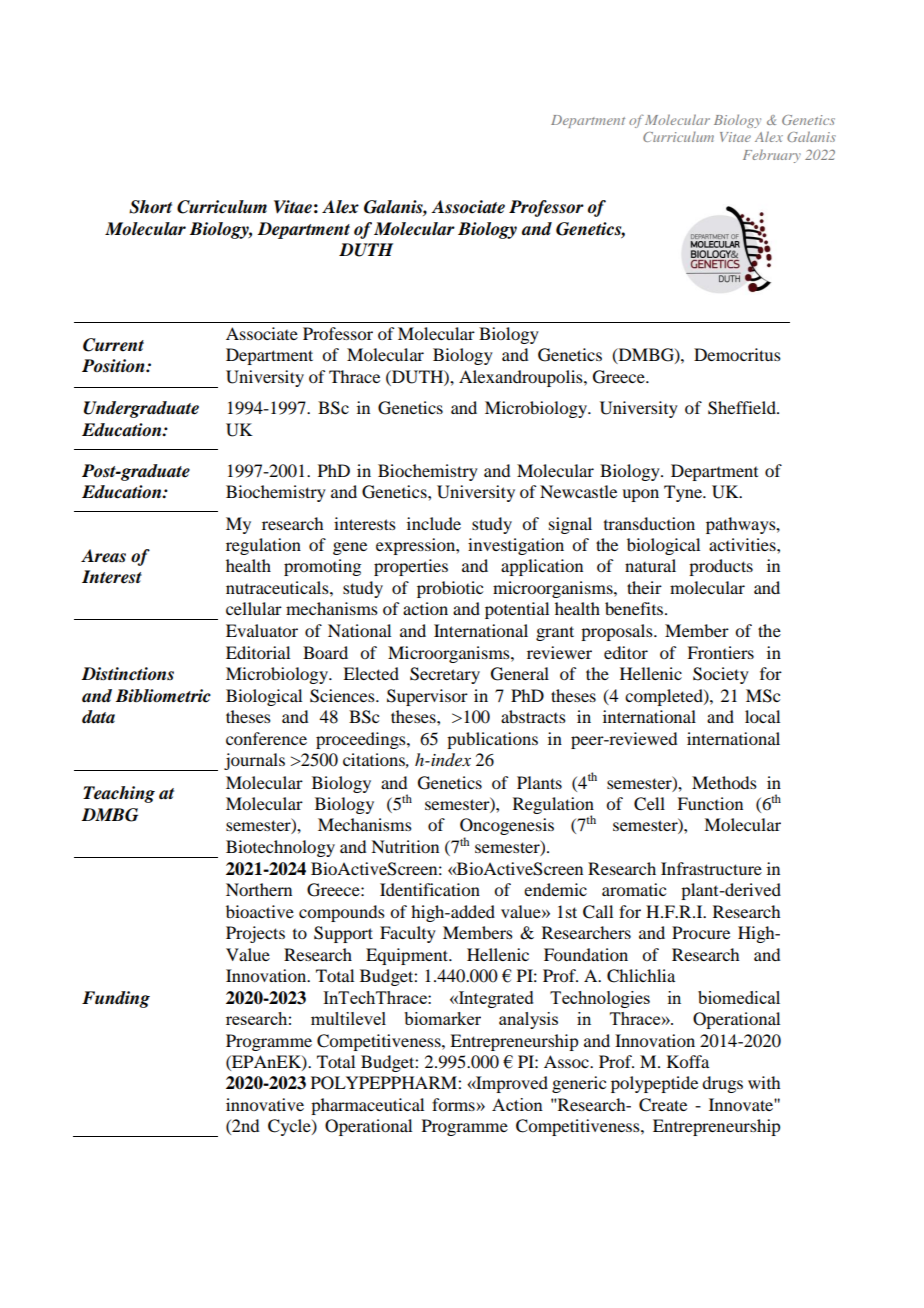 The width and height of the image is (924, 1308). Describe the element at coordinates (430, 889) in the image. I see `Identification` at that location.
